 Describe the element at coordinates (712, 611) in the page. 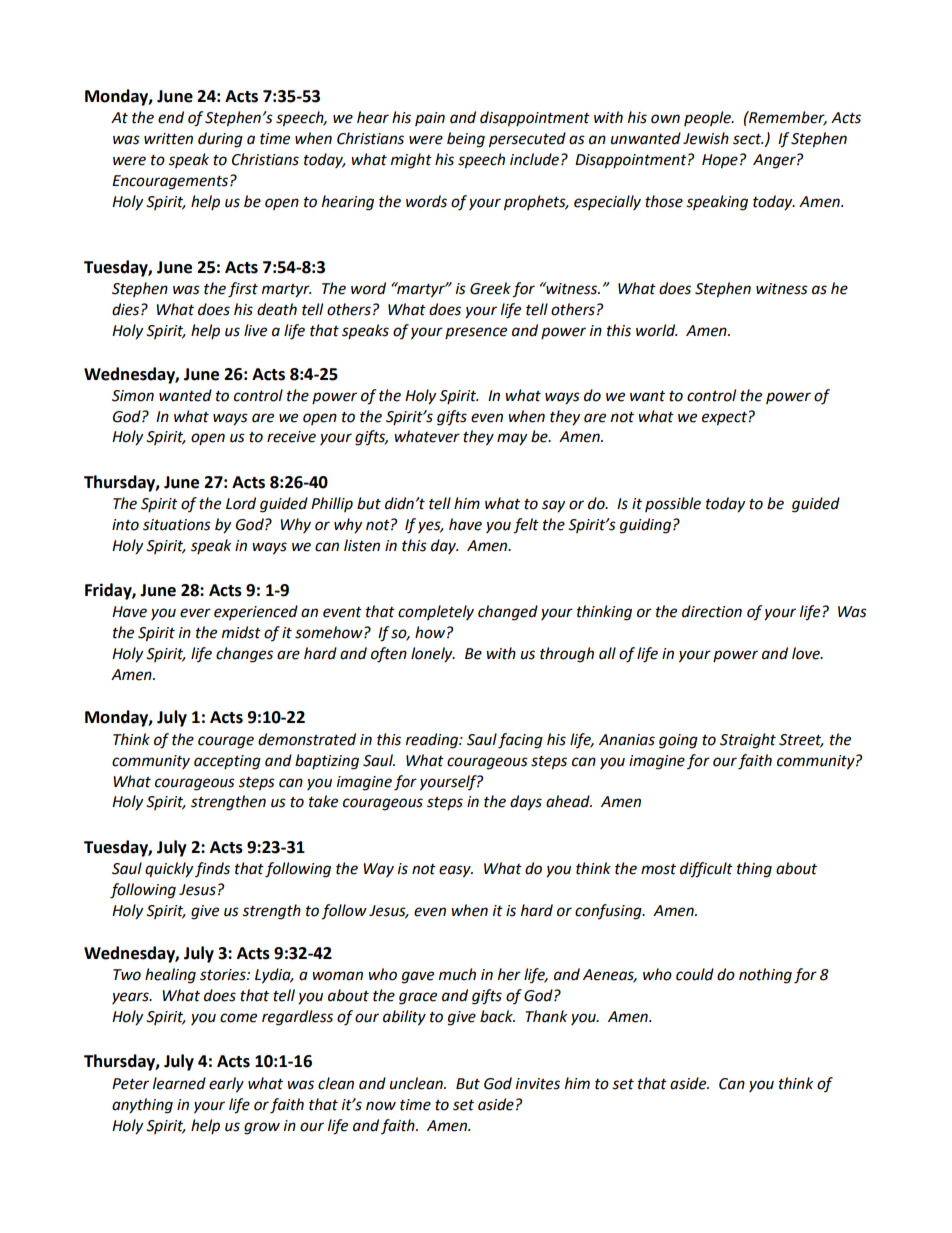

I see `direction` at that location.
